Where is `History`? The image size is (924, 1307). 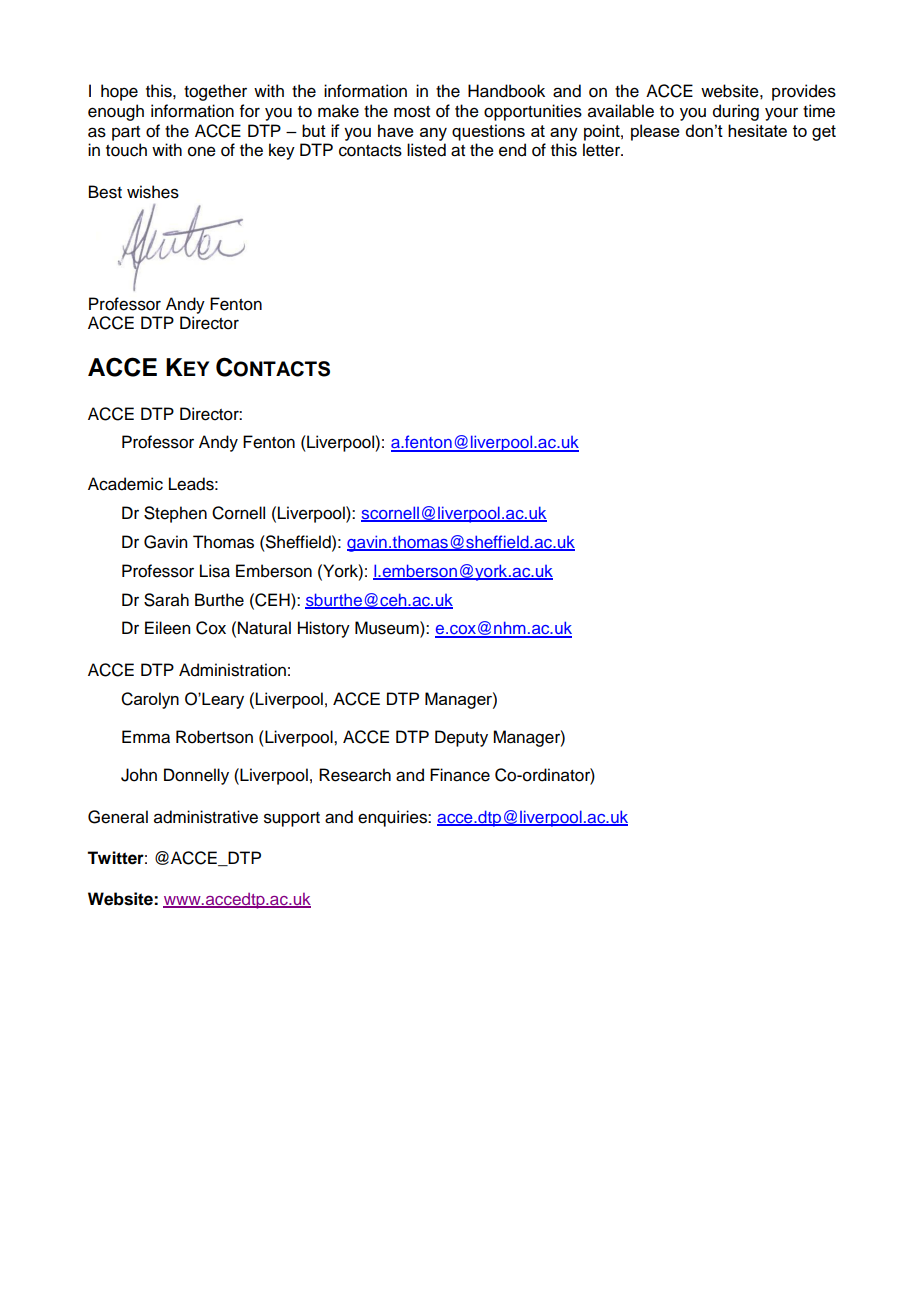
History is located at coordinates (324, 629).
